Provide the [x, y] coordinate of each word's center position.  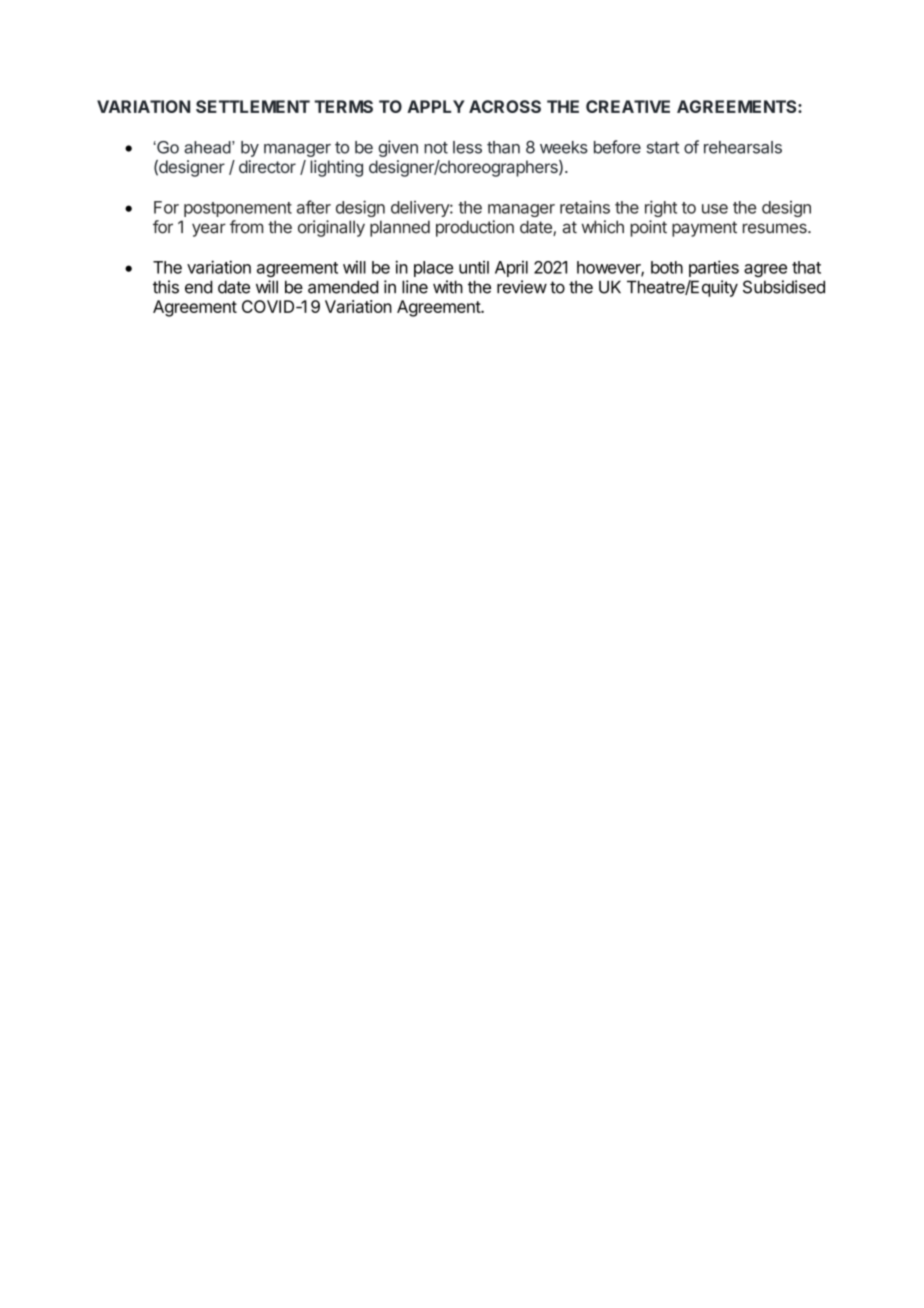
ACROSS [505, 106]
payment [704, 229]
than [503, 147]
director [267, 166]
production [475, 228]
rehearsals [743, 147]
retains [585, 207]
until [474, 267]
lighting [336, 168]
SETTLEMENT [253, 106]
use [715, 209]
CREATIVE [628, 106]
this [166, 287]
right [661, 208]
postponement [238, 209]
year [209, 230]
